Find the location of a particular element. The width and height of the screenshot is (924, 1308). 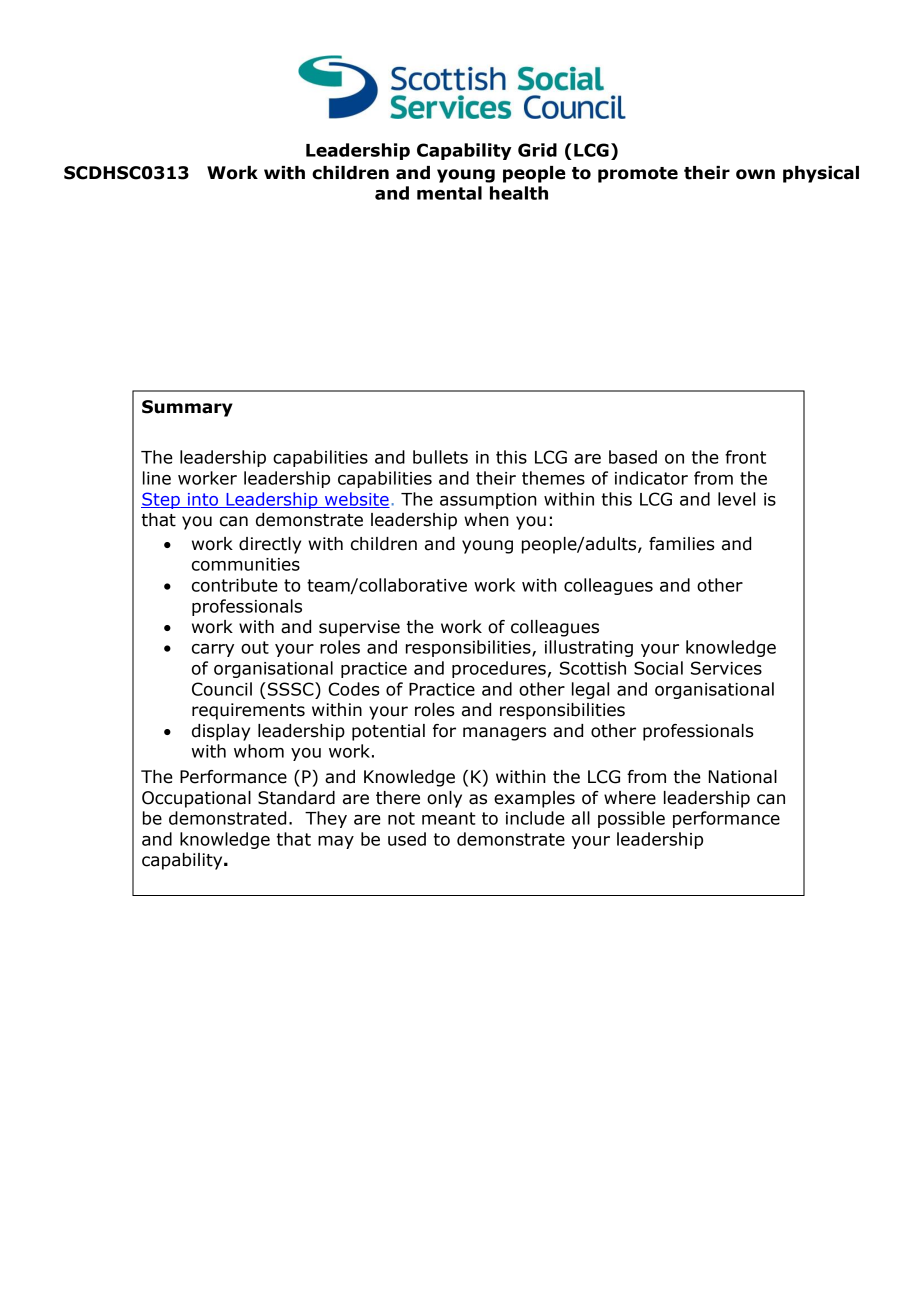

own is located at coordinates (755, 174).
